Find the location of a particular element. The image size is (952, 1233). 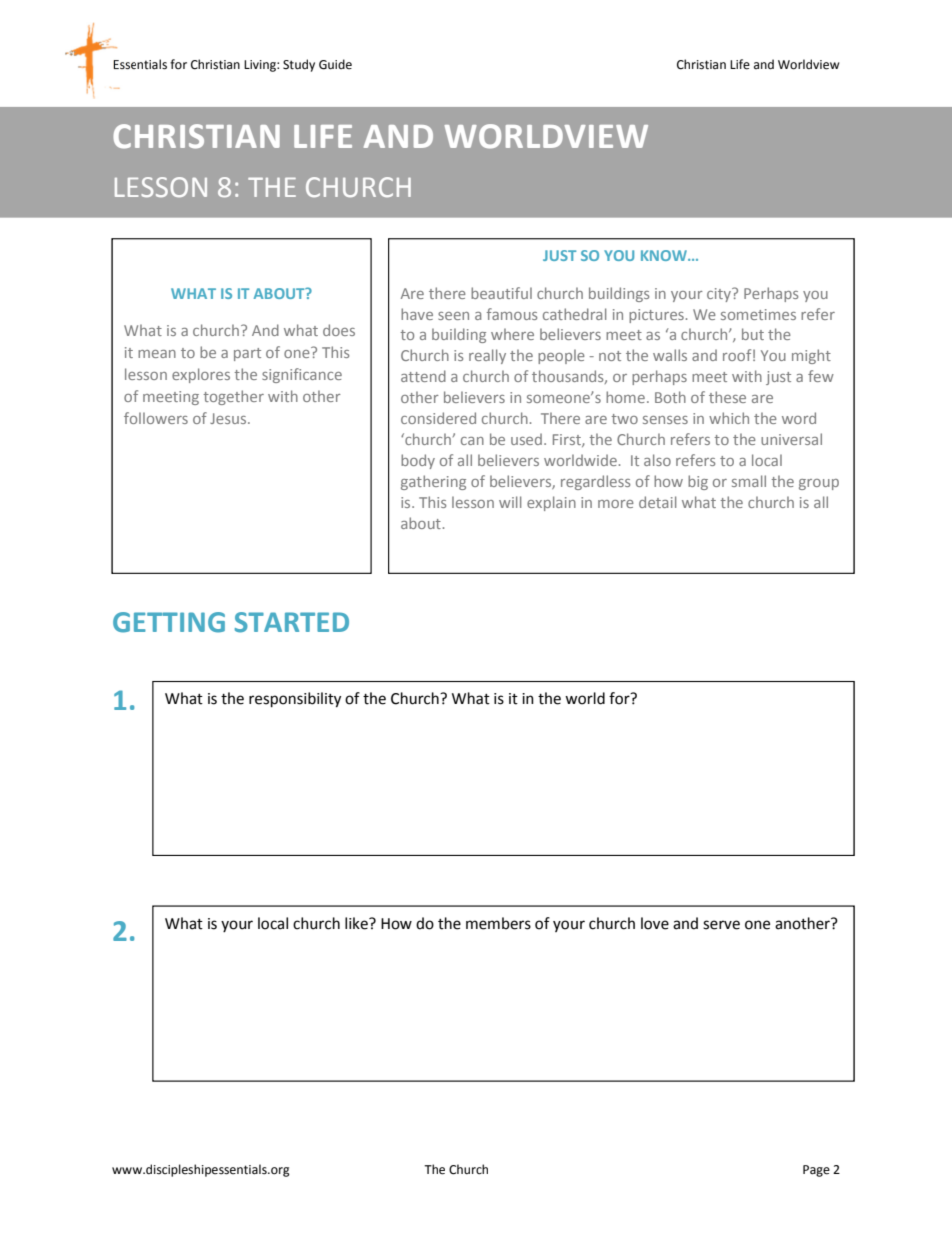

STARTED is located at coordinates (292, 622).
